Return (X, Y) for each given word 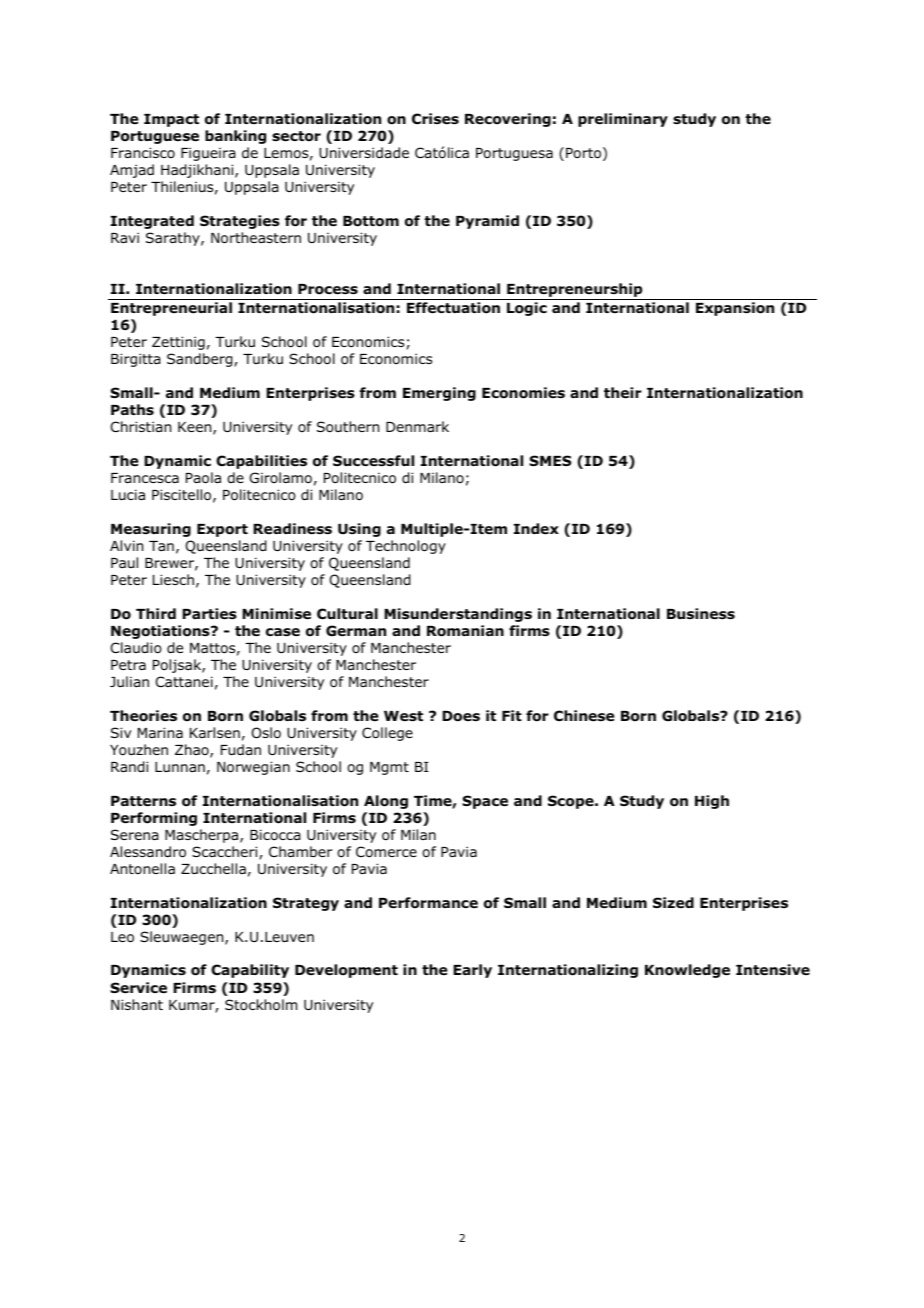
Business (701, 614)
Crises (435, 119)
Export (222, 530)
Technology (406, 547)
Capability (250, 971)
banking (235, 137)
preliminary (623, 120)
